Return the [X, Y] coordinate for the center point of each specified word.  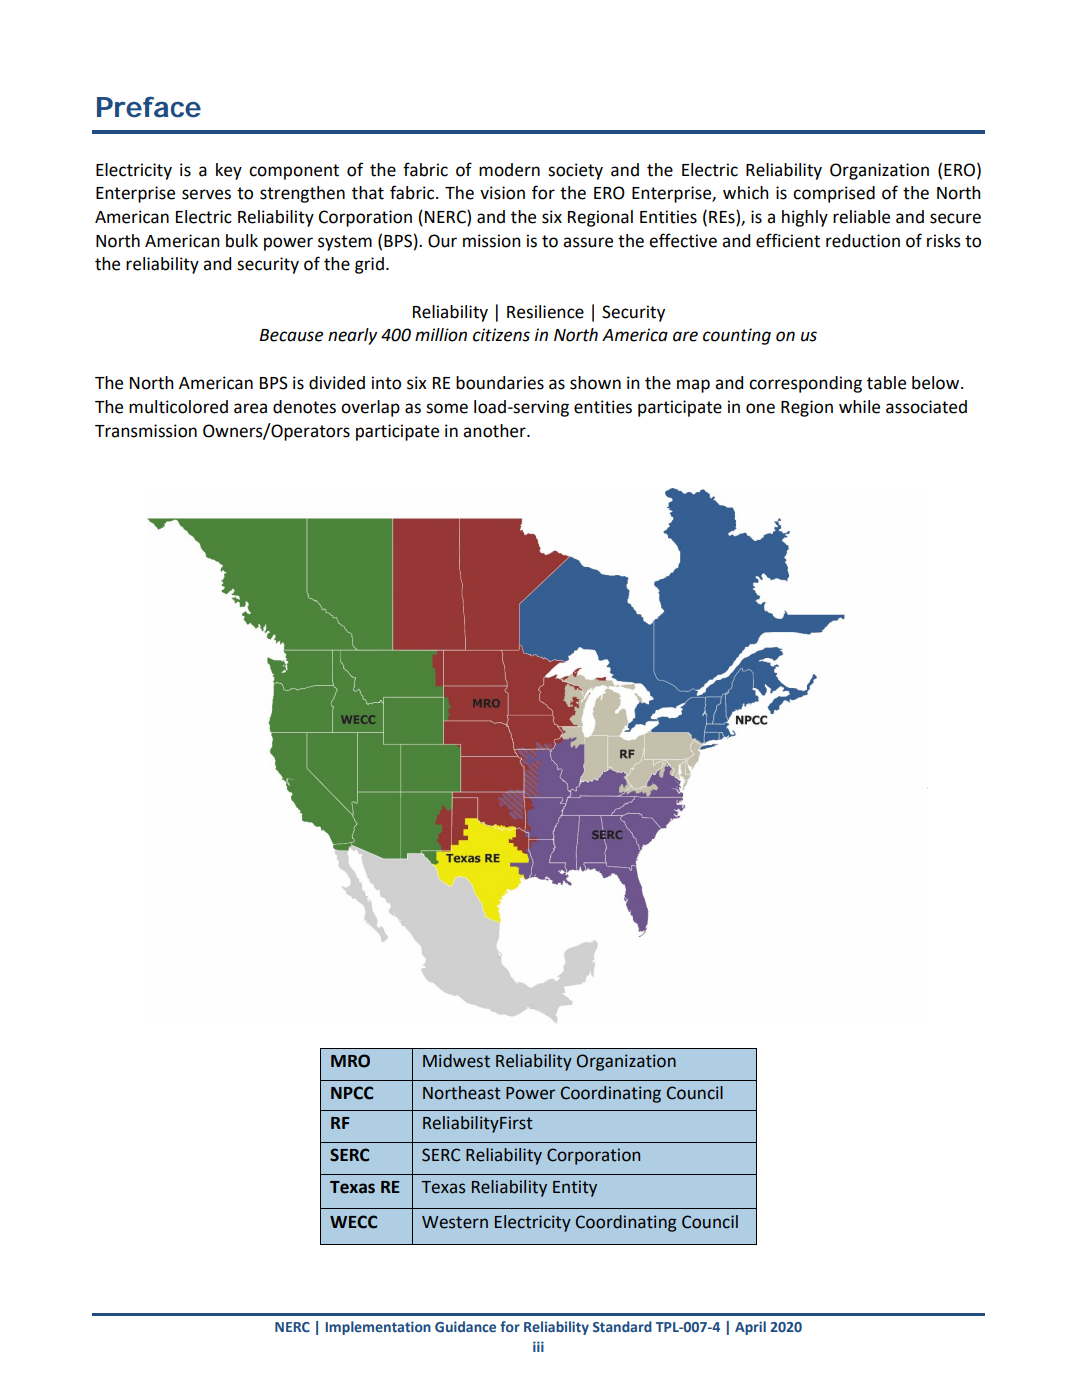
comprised [834, 194]
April [750, 1328]
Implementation [378, 1328]
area [250, 408]
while [859, 407]
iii [538, 1346]
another [495, 431]
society [575, 171]
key [229, 171]
